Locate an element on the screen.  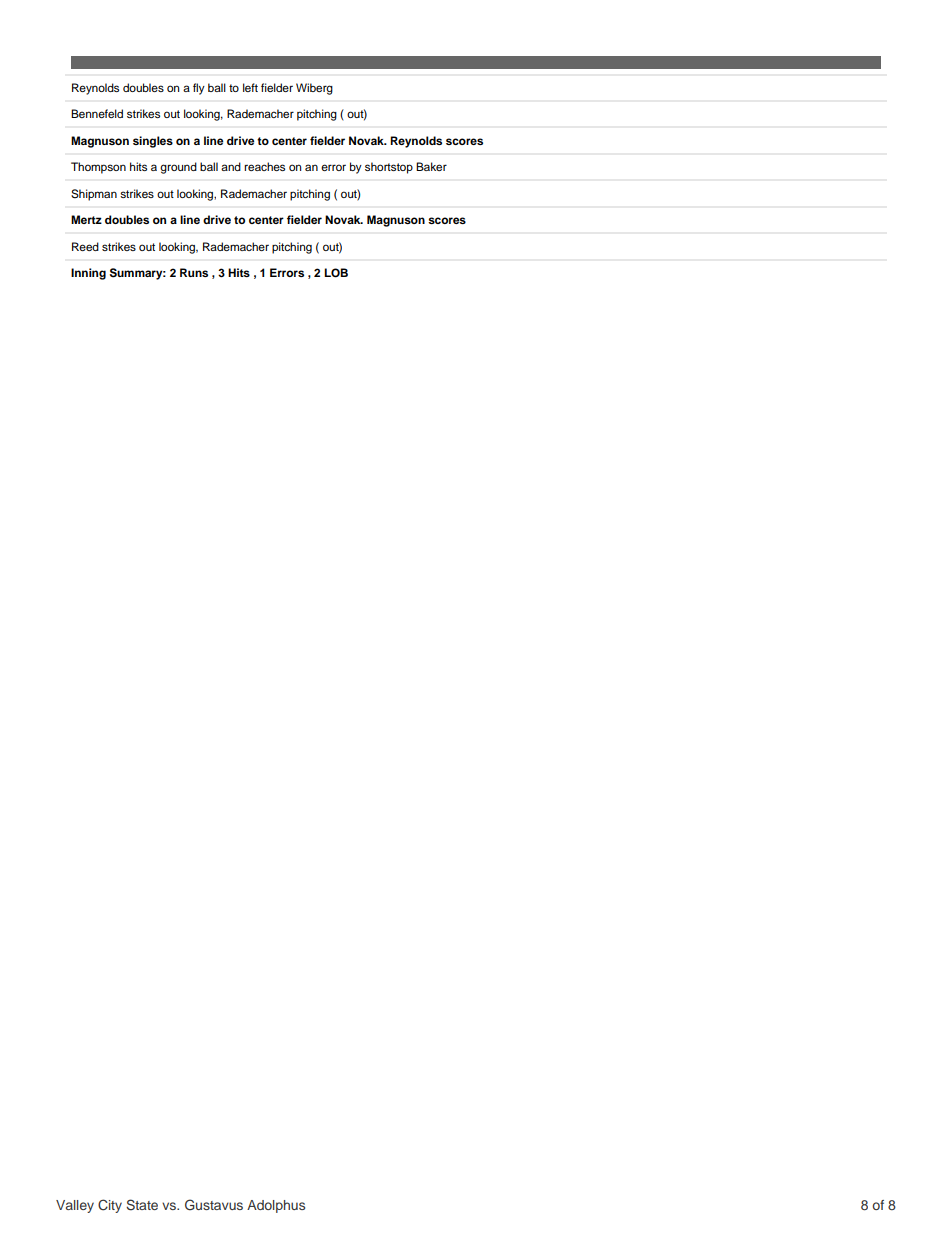
shortstop is located at coordinates (389, 168).
